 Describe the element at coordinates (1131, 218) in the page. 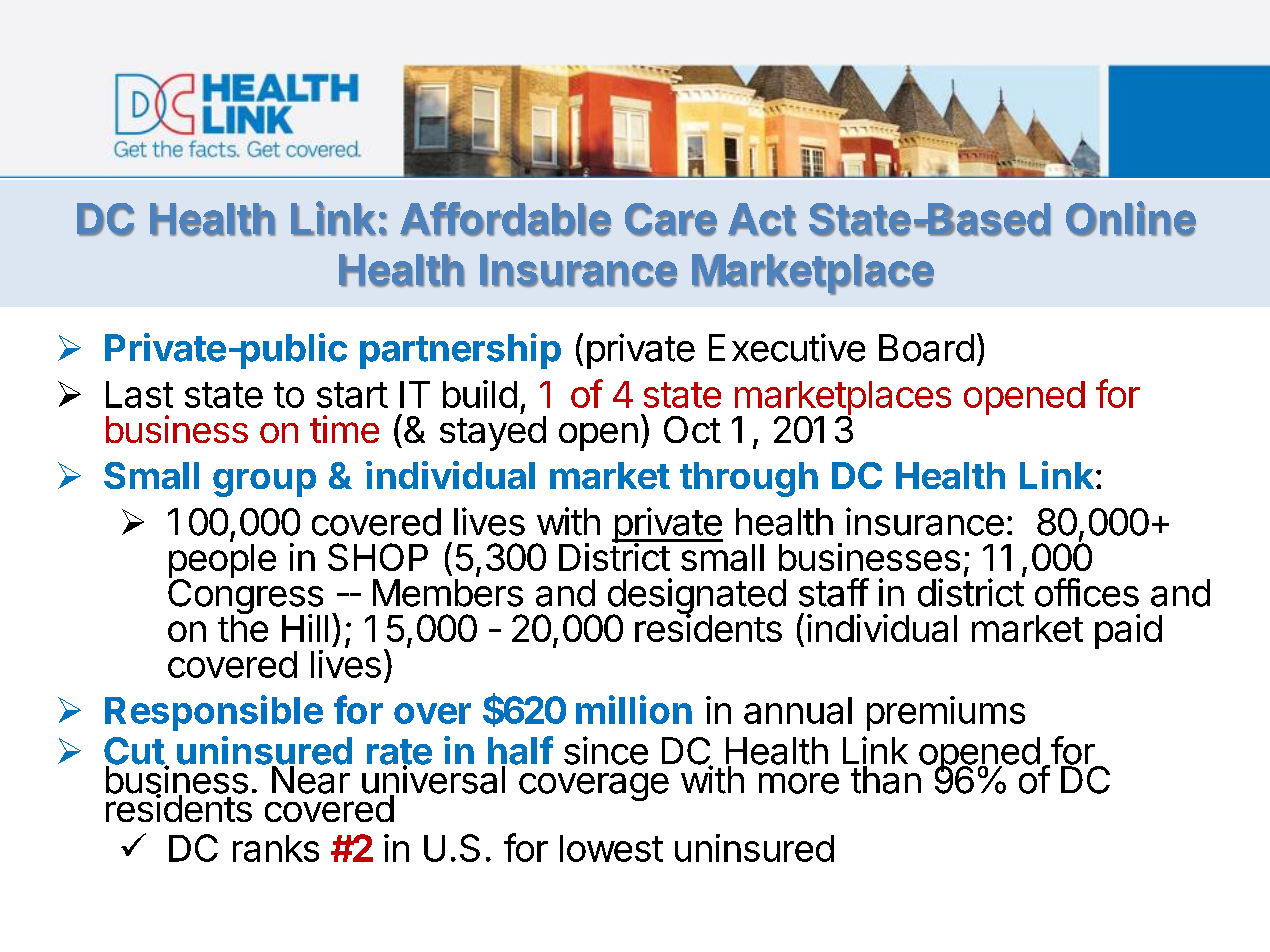

I see `Online` at that location.
